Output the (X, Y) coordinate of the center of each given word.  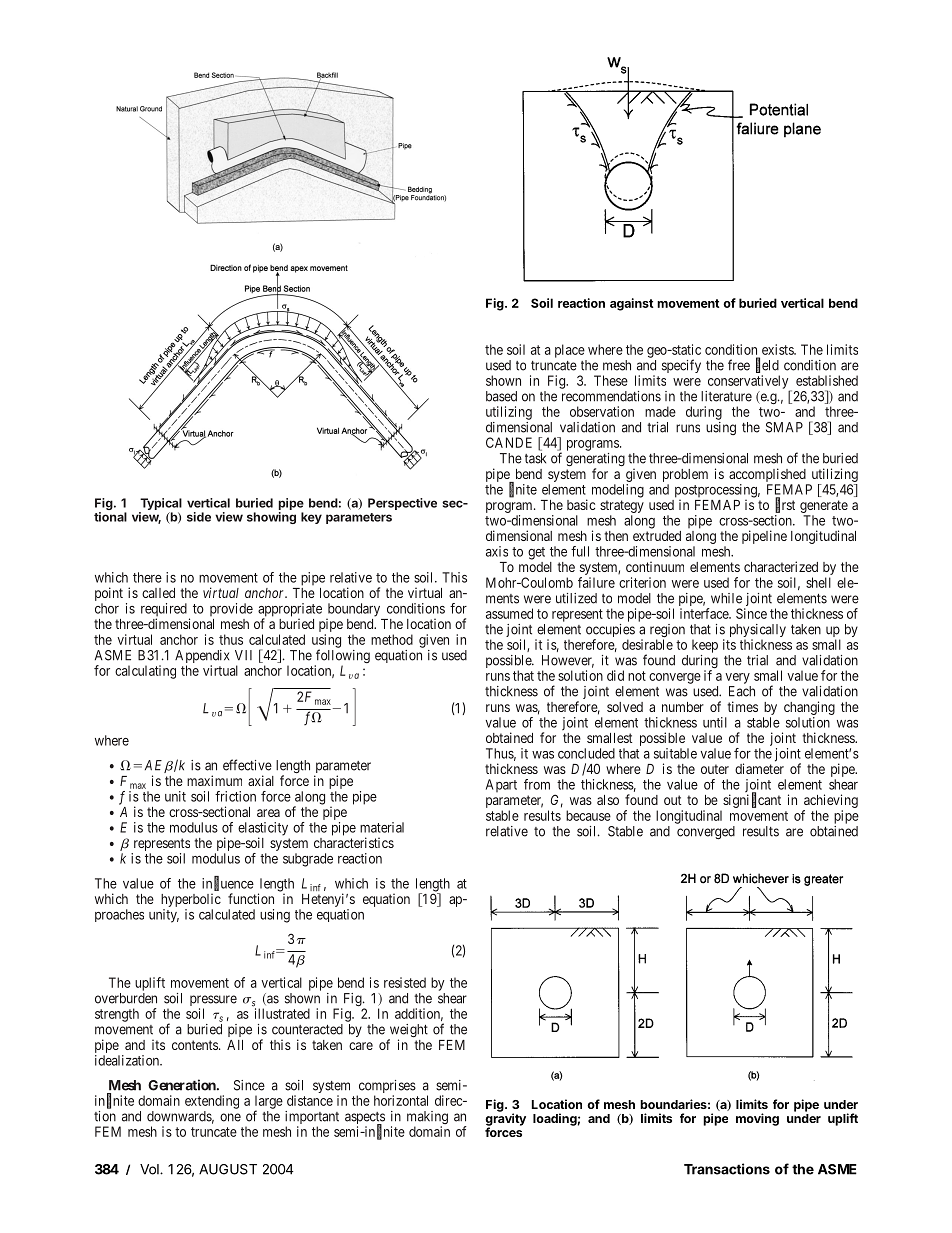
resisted (405, 982)
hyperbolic (191, 900)
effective (247, 765)
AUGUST (228, 1169)
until (715, 722)
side (199, 517)
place (570, 351)
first (785, 505)
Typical (160, 505)
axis (497, 551)
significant (751, 802)
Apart (501, 785)
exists (778, 349)
